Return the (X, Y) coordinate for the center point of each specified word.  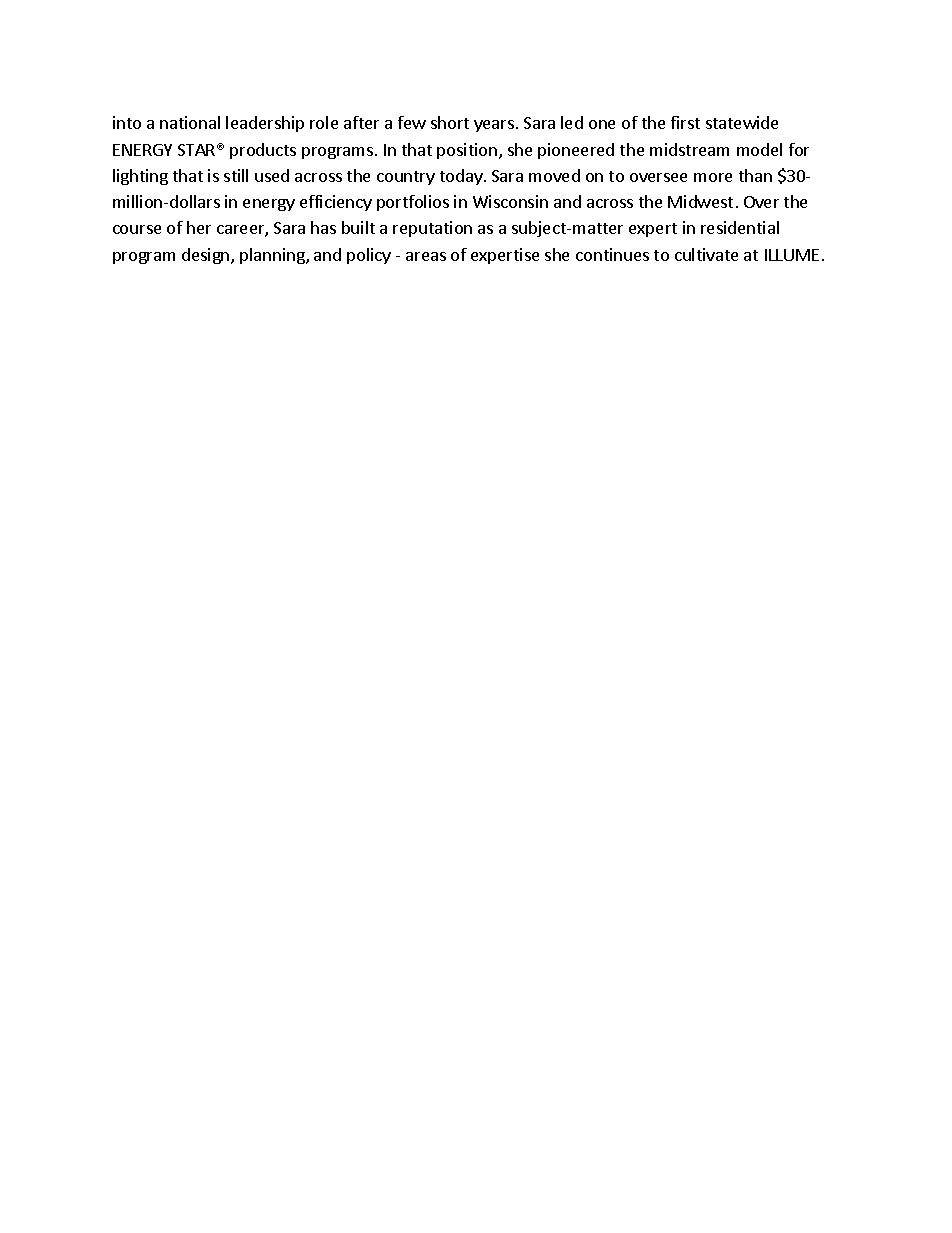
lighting (140, 177)
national (190, 122)
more (713, 177)
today (462, 177)
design (207, 256)
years (494, 126)
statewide (742, 122)
